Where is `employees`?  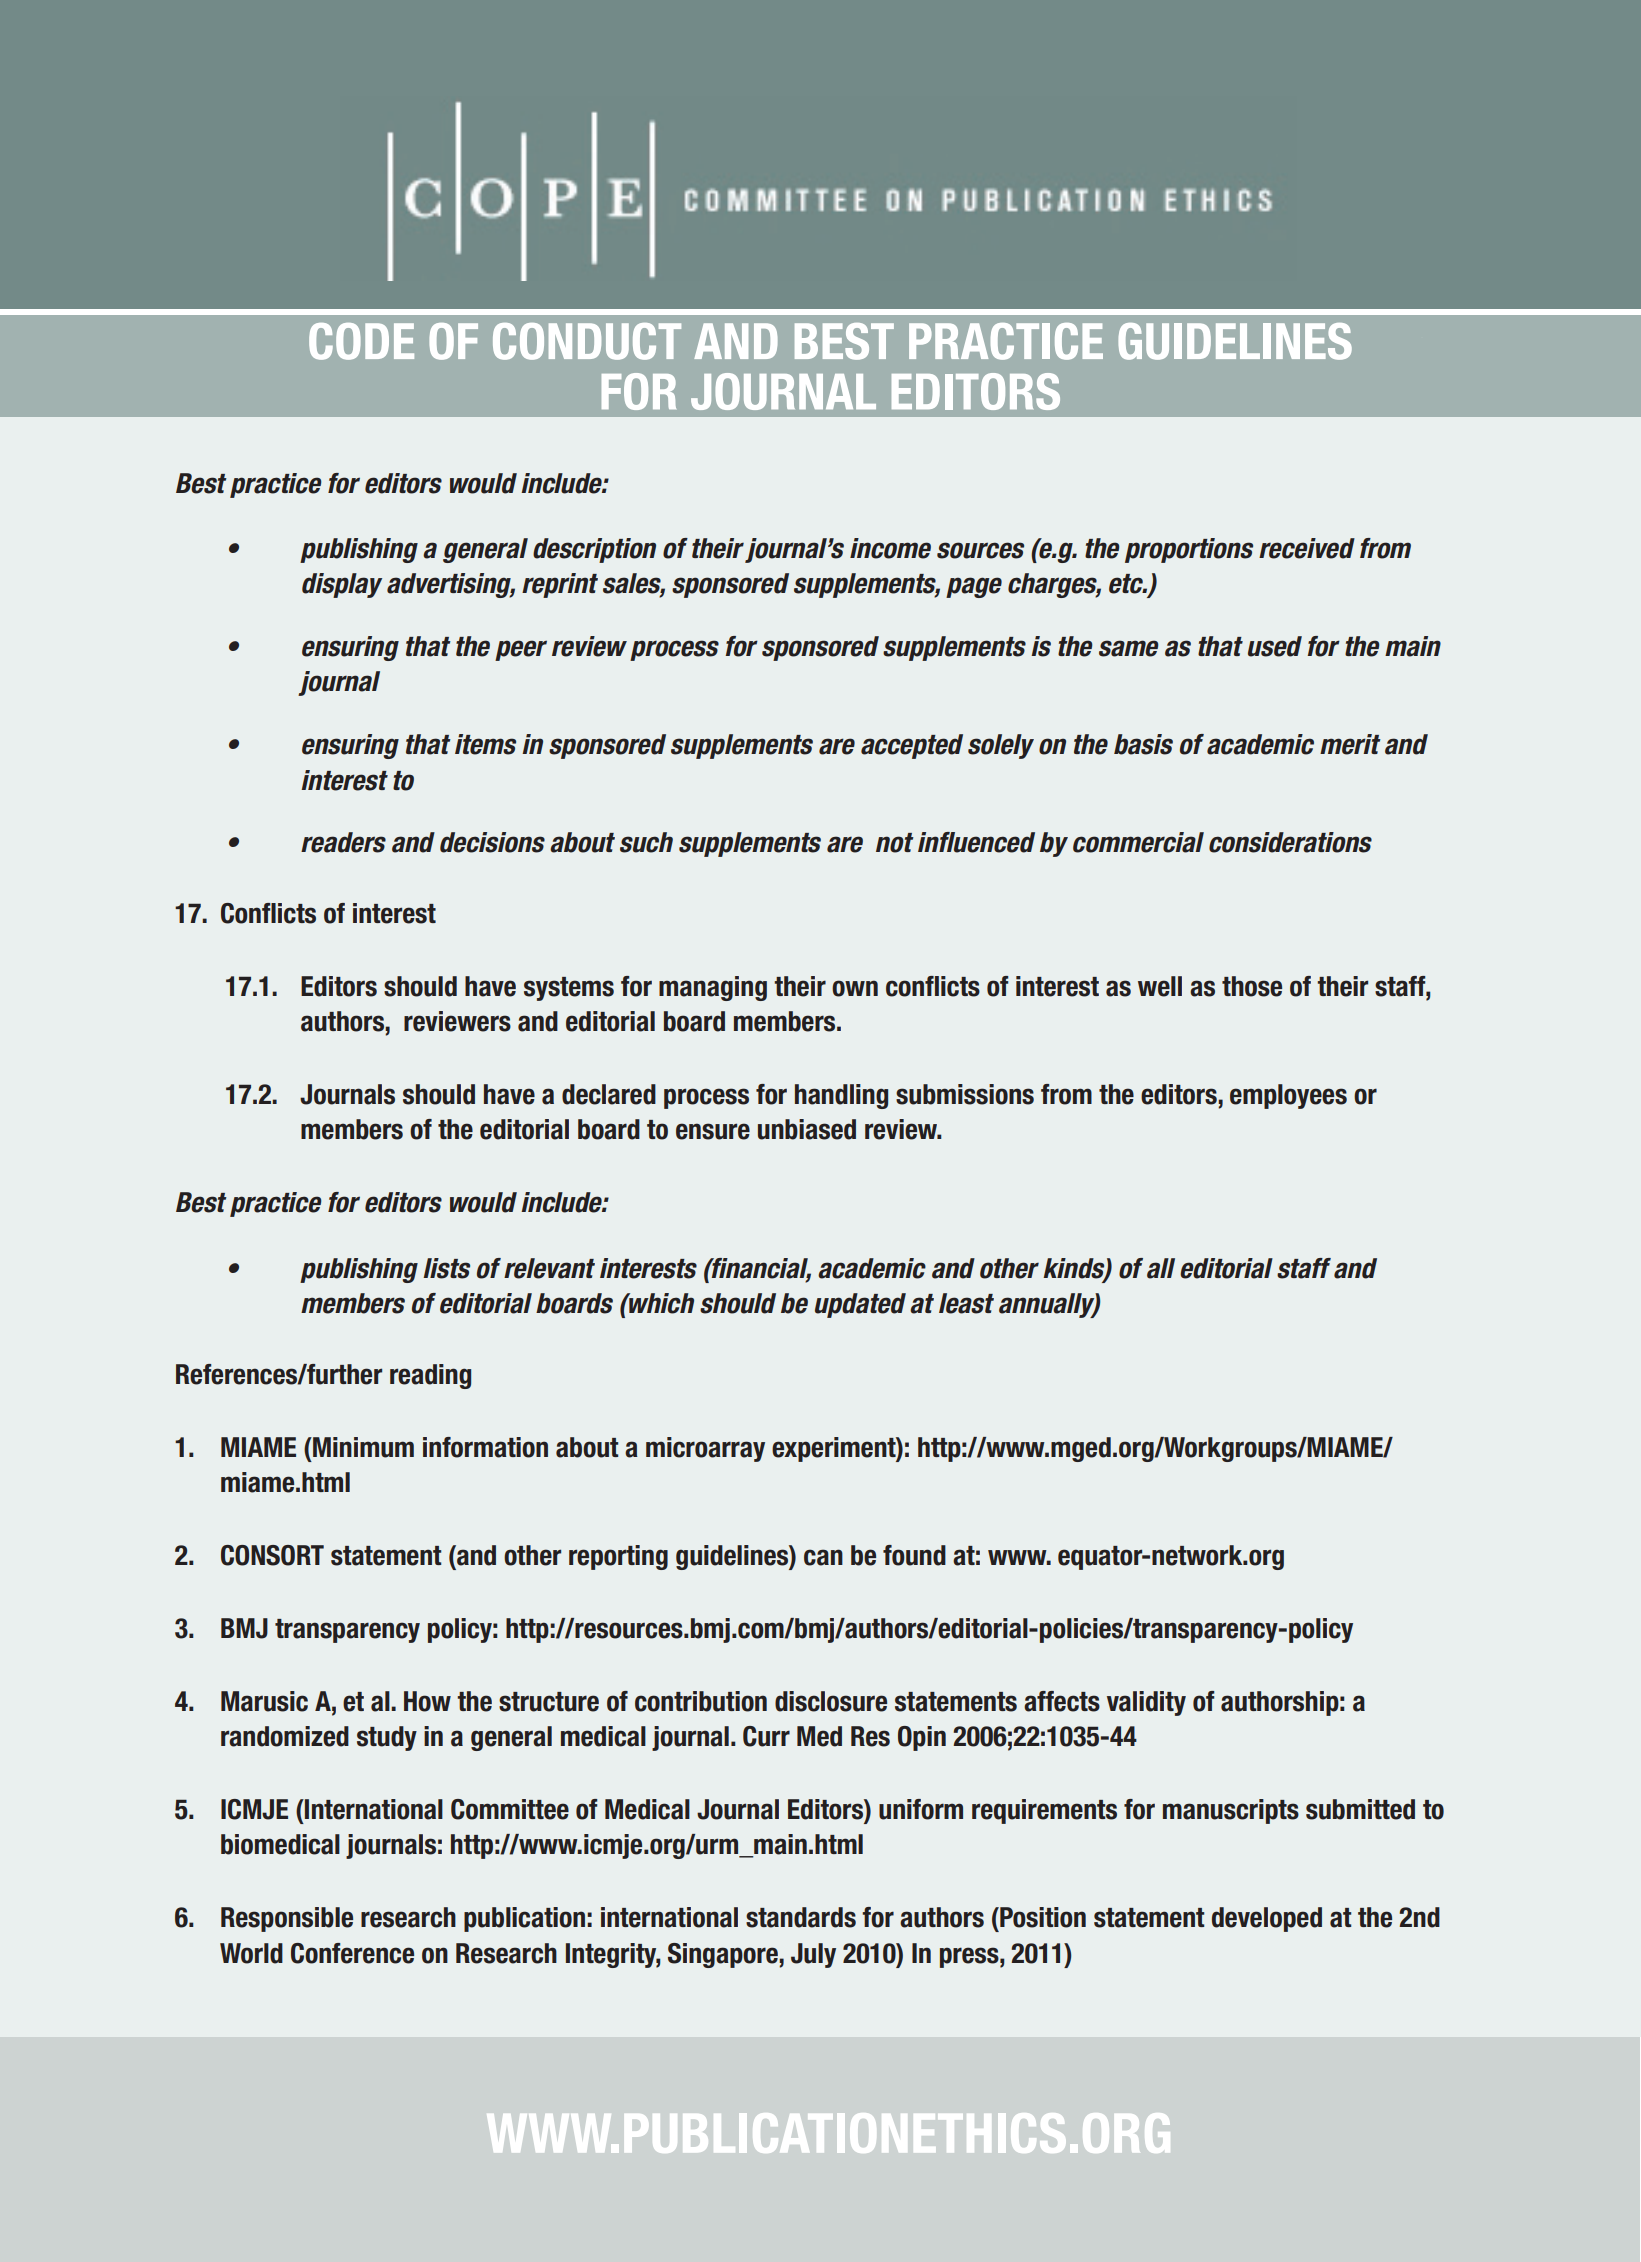 employees is located at coordinates (1288, 1096).
